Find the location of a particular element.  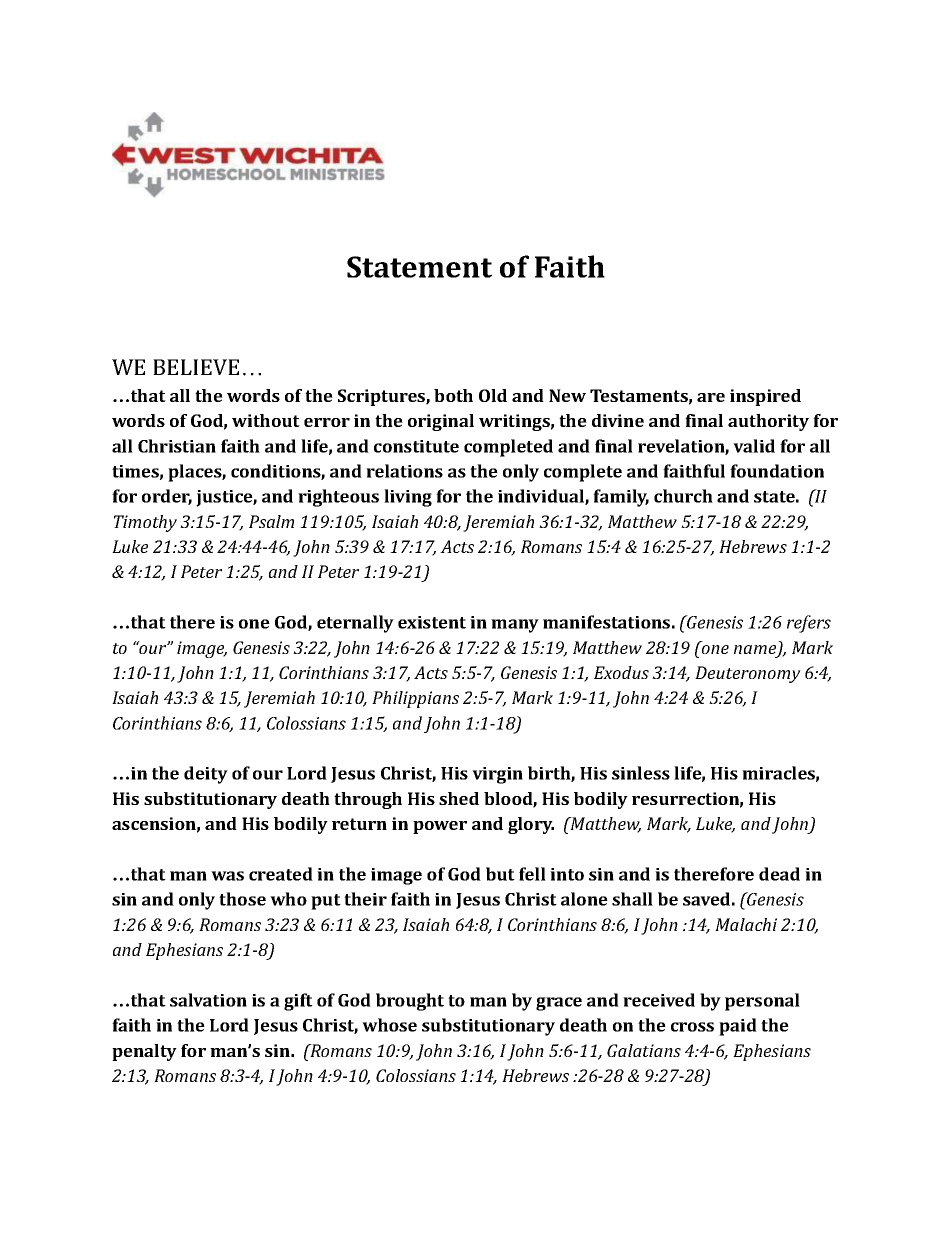

but is located at coordinates (500, 874).
